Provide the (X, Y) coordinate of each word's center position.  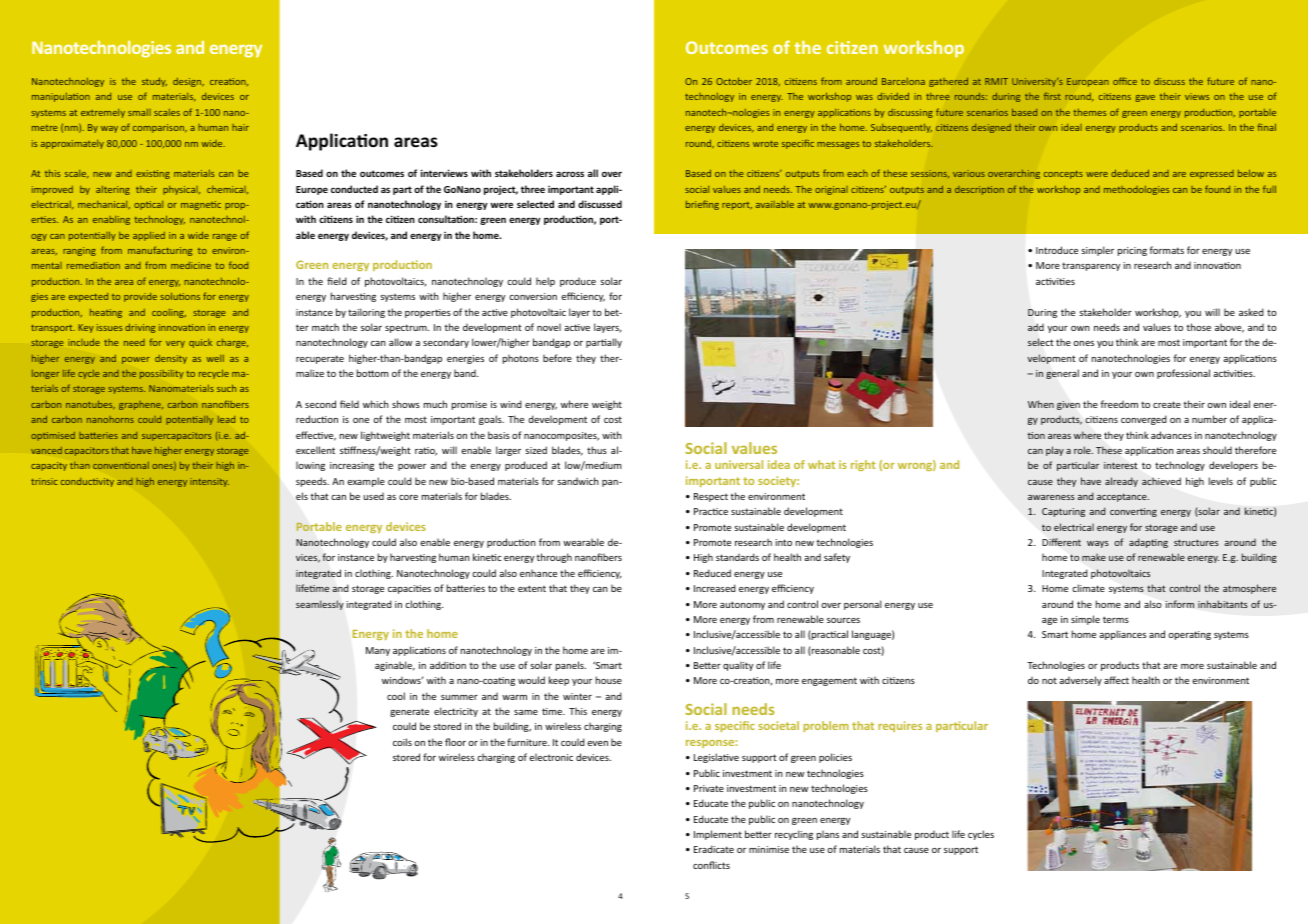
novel (549, 327)
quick (200, 343)
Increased (715, 588)
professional (1183, 374)
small (139, 112)
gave (1145, 98)
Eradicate (714, 849)
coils (402, 742)
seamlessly (320, 605)
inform (1179, 604)
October (734, 81)
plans (828, 835)
